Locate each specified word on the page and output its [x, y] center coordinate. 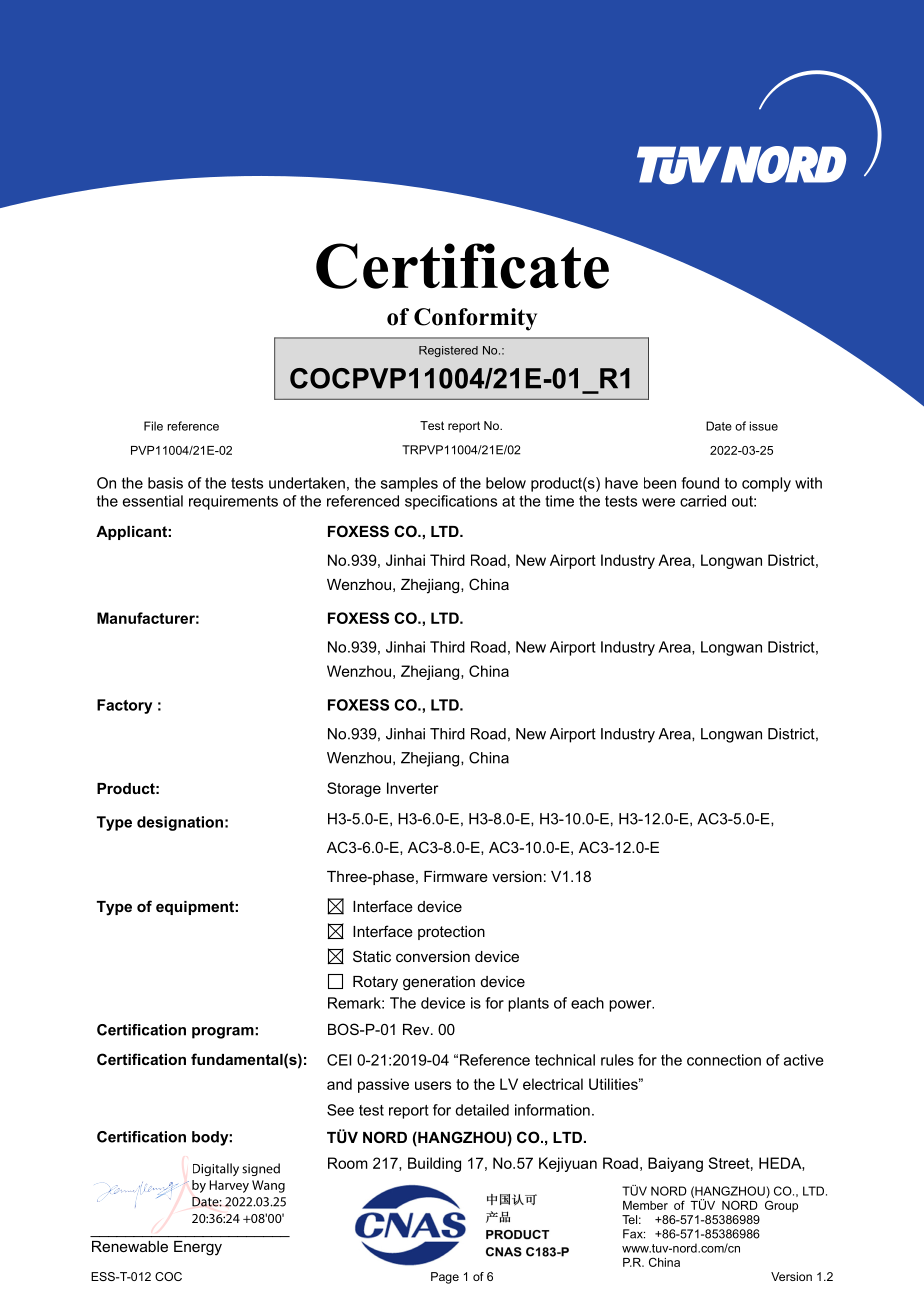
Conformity [475, 319]
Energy [198, 1248]
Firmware [456, 876]
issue [764, 426]
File [153, 426]
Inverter [412, 788]
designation [180, 823]
